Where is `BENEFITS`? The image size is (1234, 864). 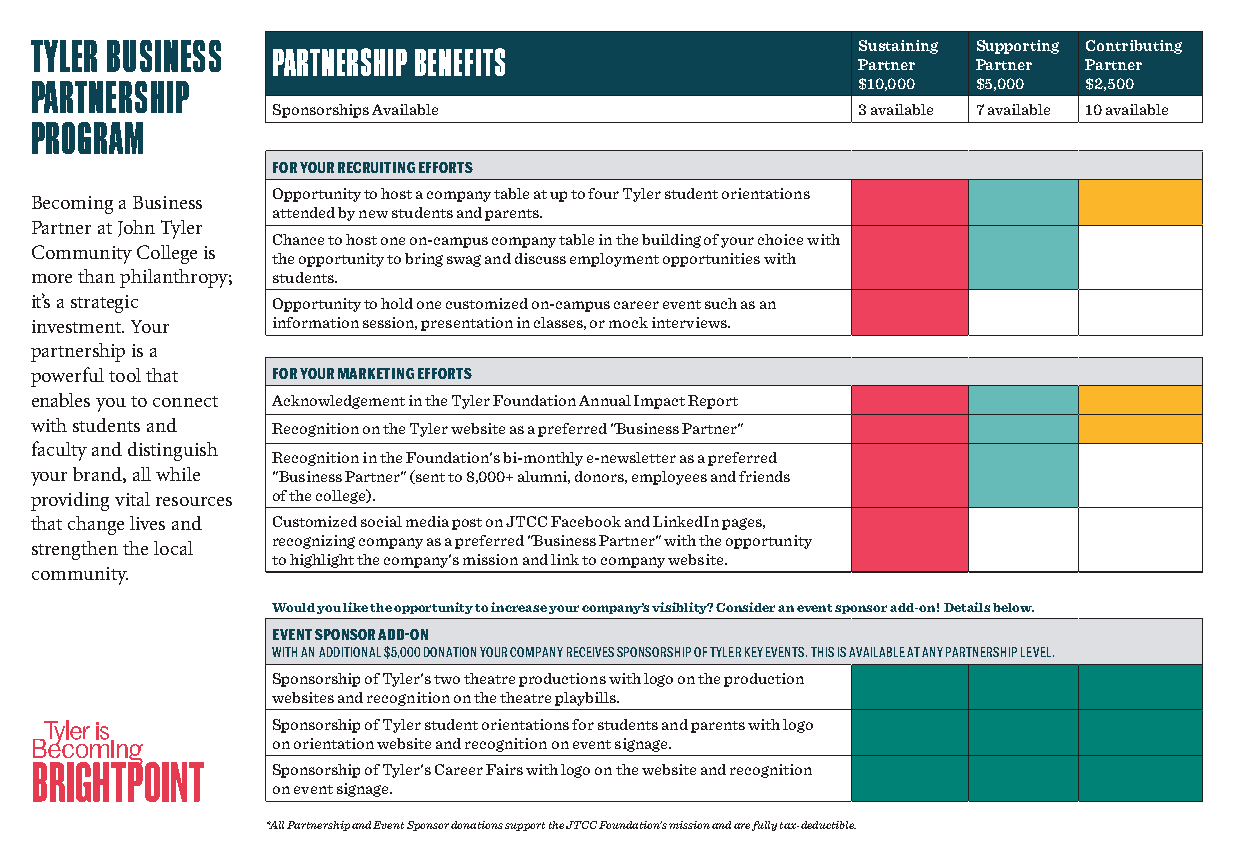
BENEFITS is located at coordinates (460, 62).
